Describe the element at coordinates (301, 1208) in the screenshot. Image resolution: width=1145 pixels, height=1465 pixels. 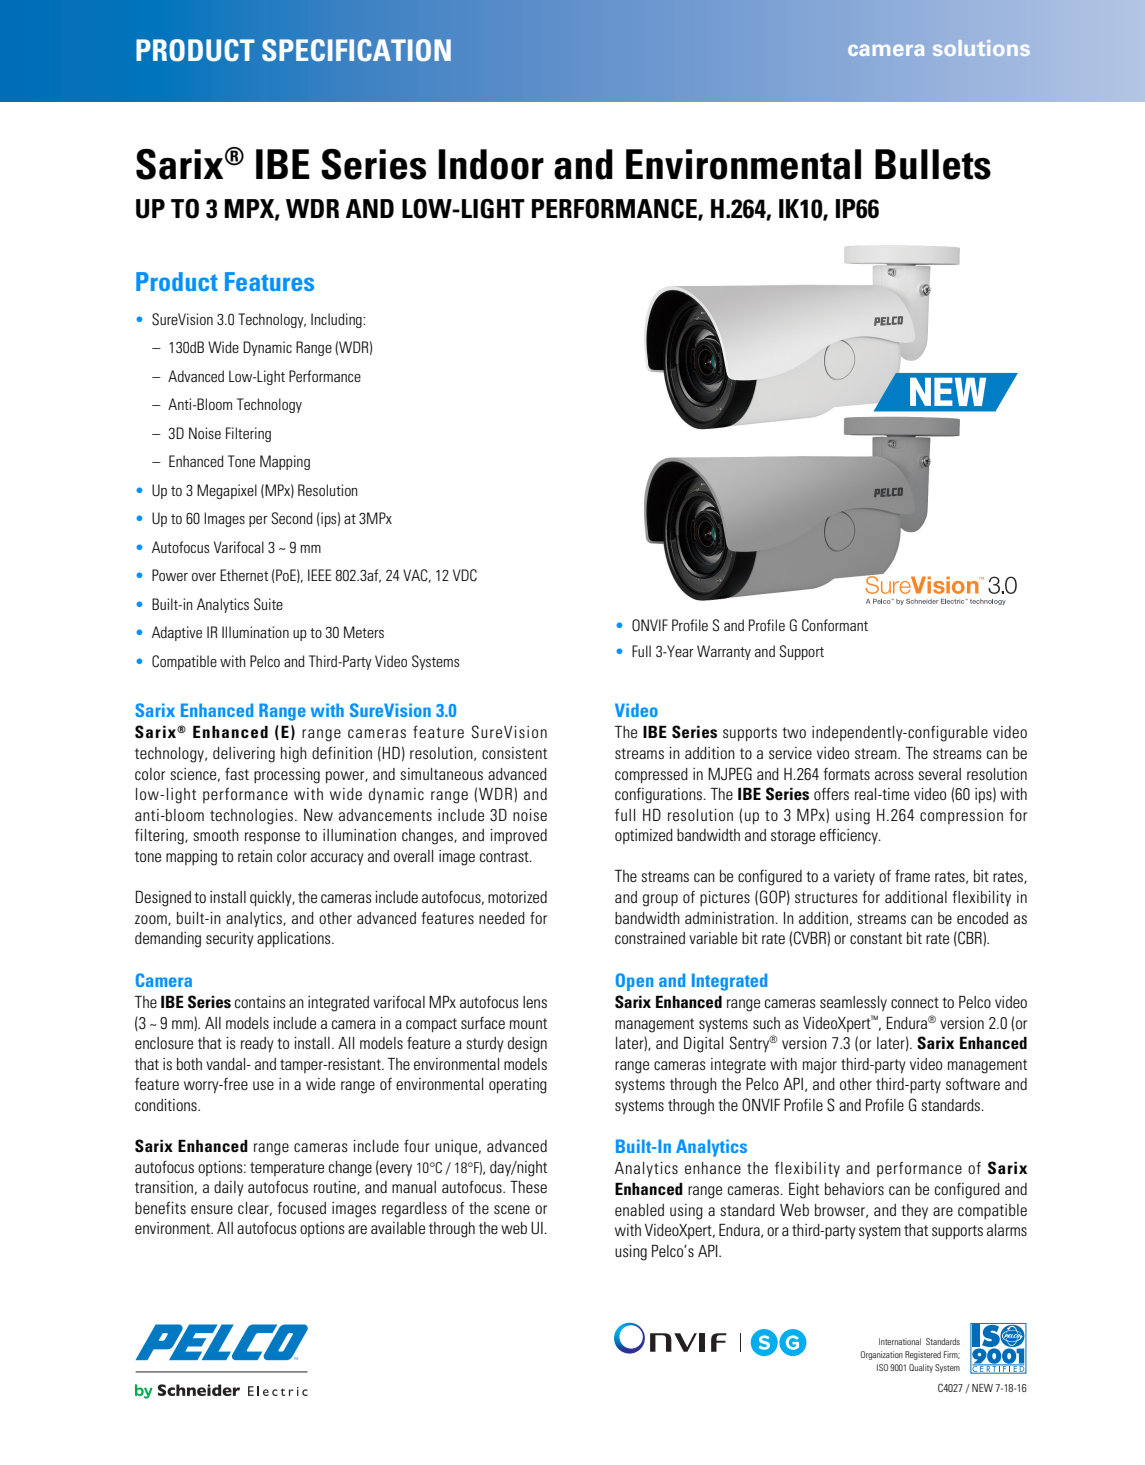
I see `focused` at that location.
